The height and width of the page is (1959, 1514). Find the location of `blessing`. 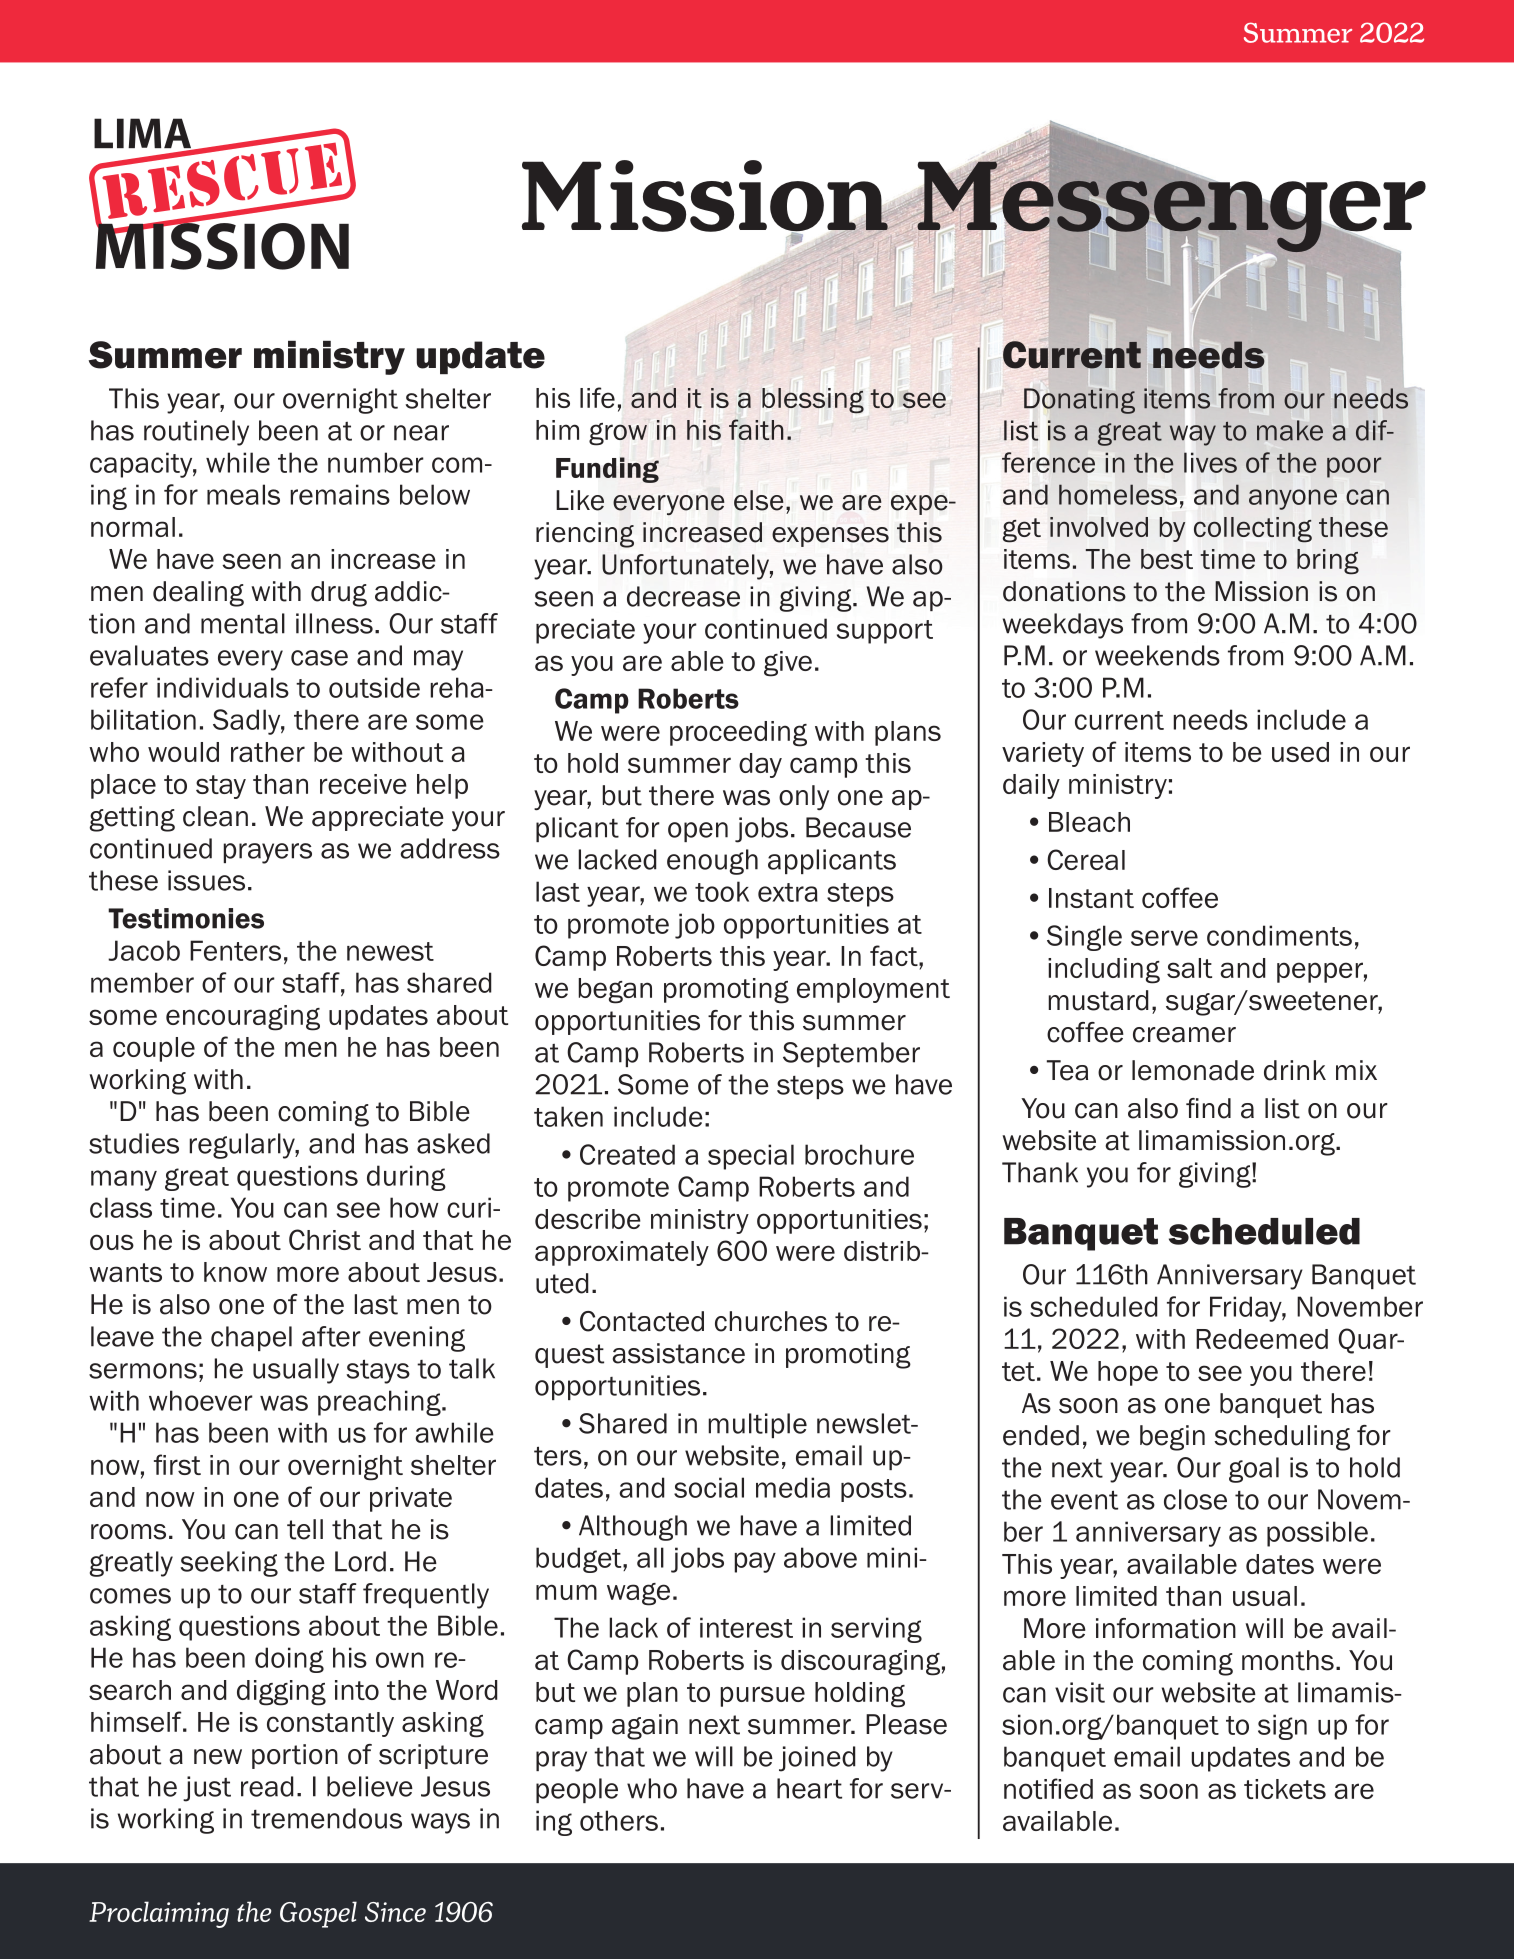

blessing is located at coordinates (813, 400).
